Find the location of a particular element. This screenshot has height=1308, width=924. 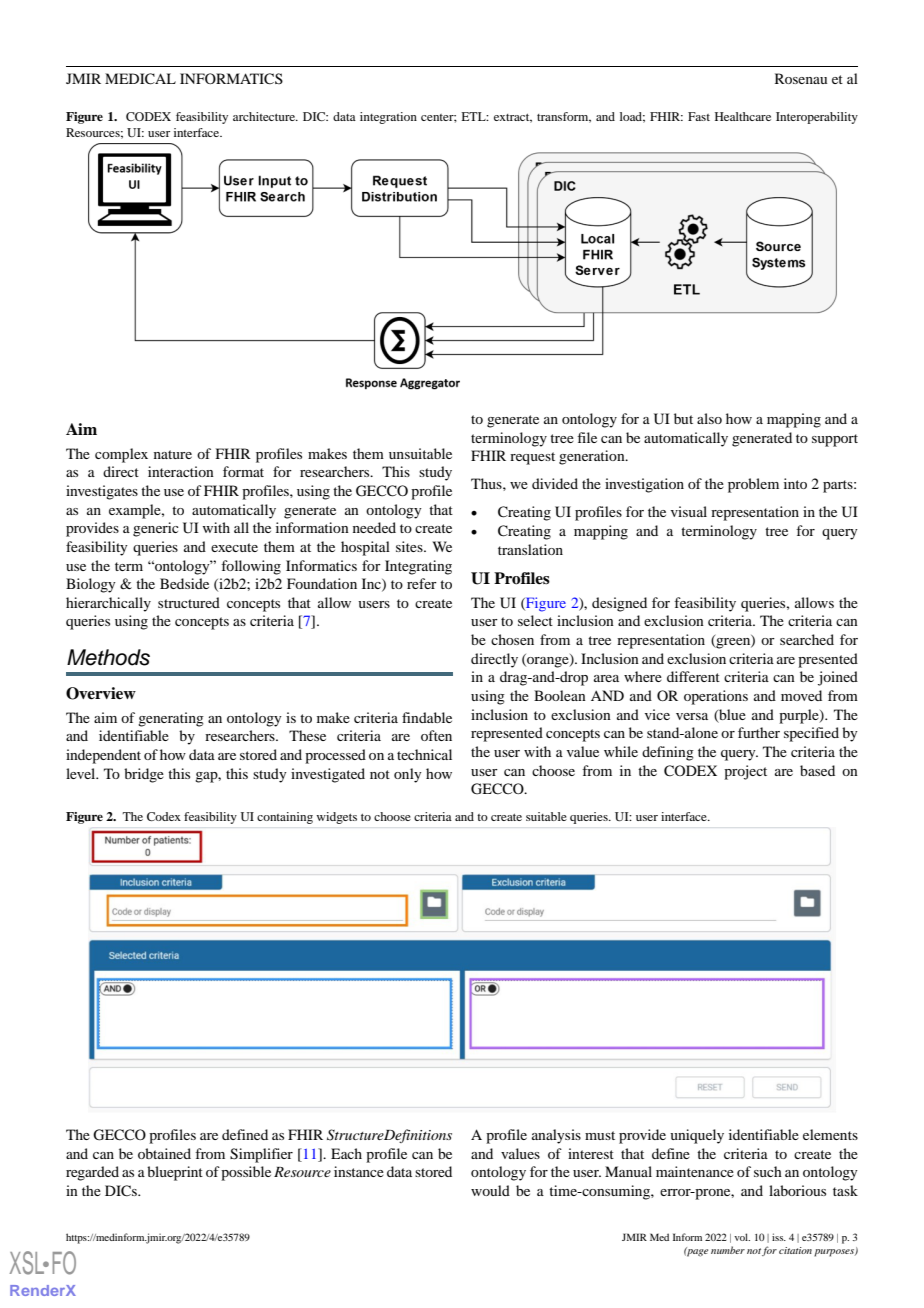

would is located at coordinates (490, 1190).
